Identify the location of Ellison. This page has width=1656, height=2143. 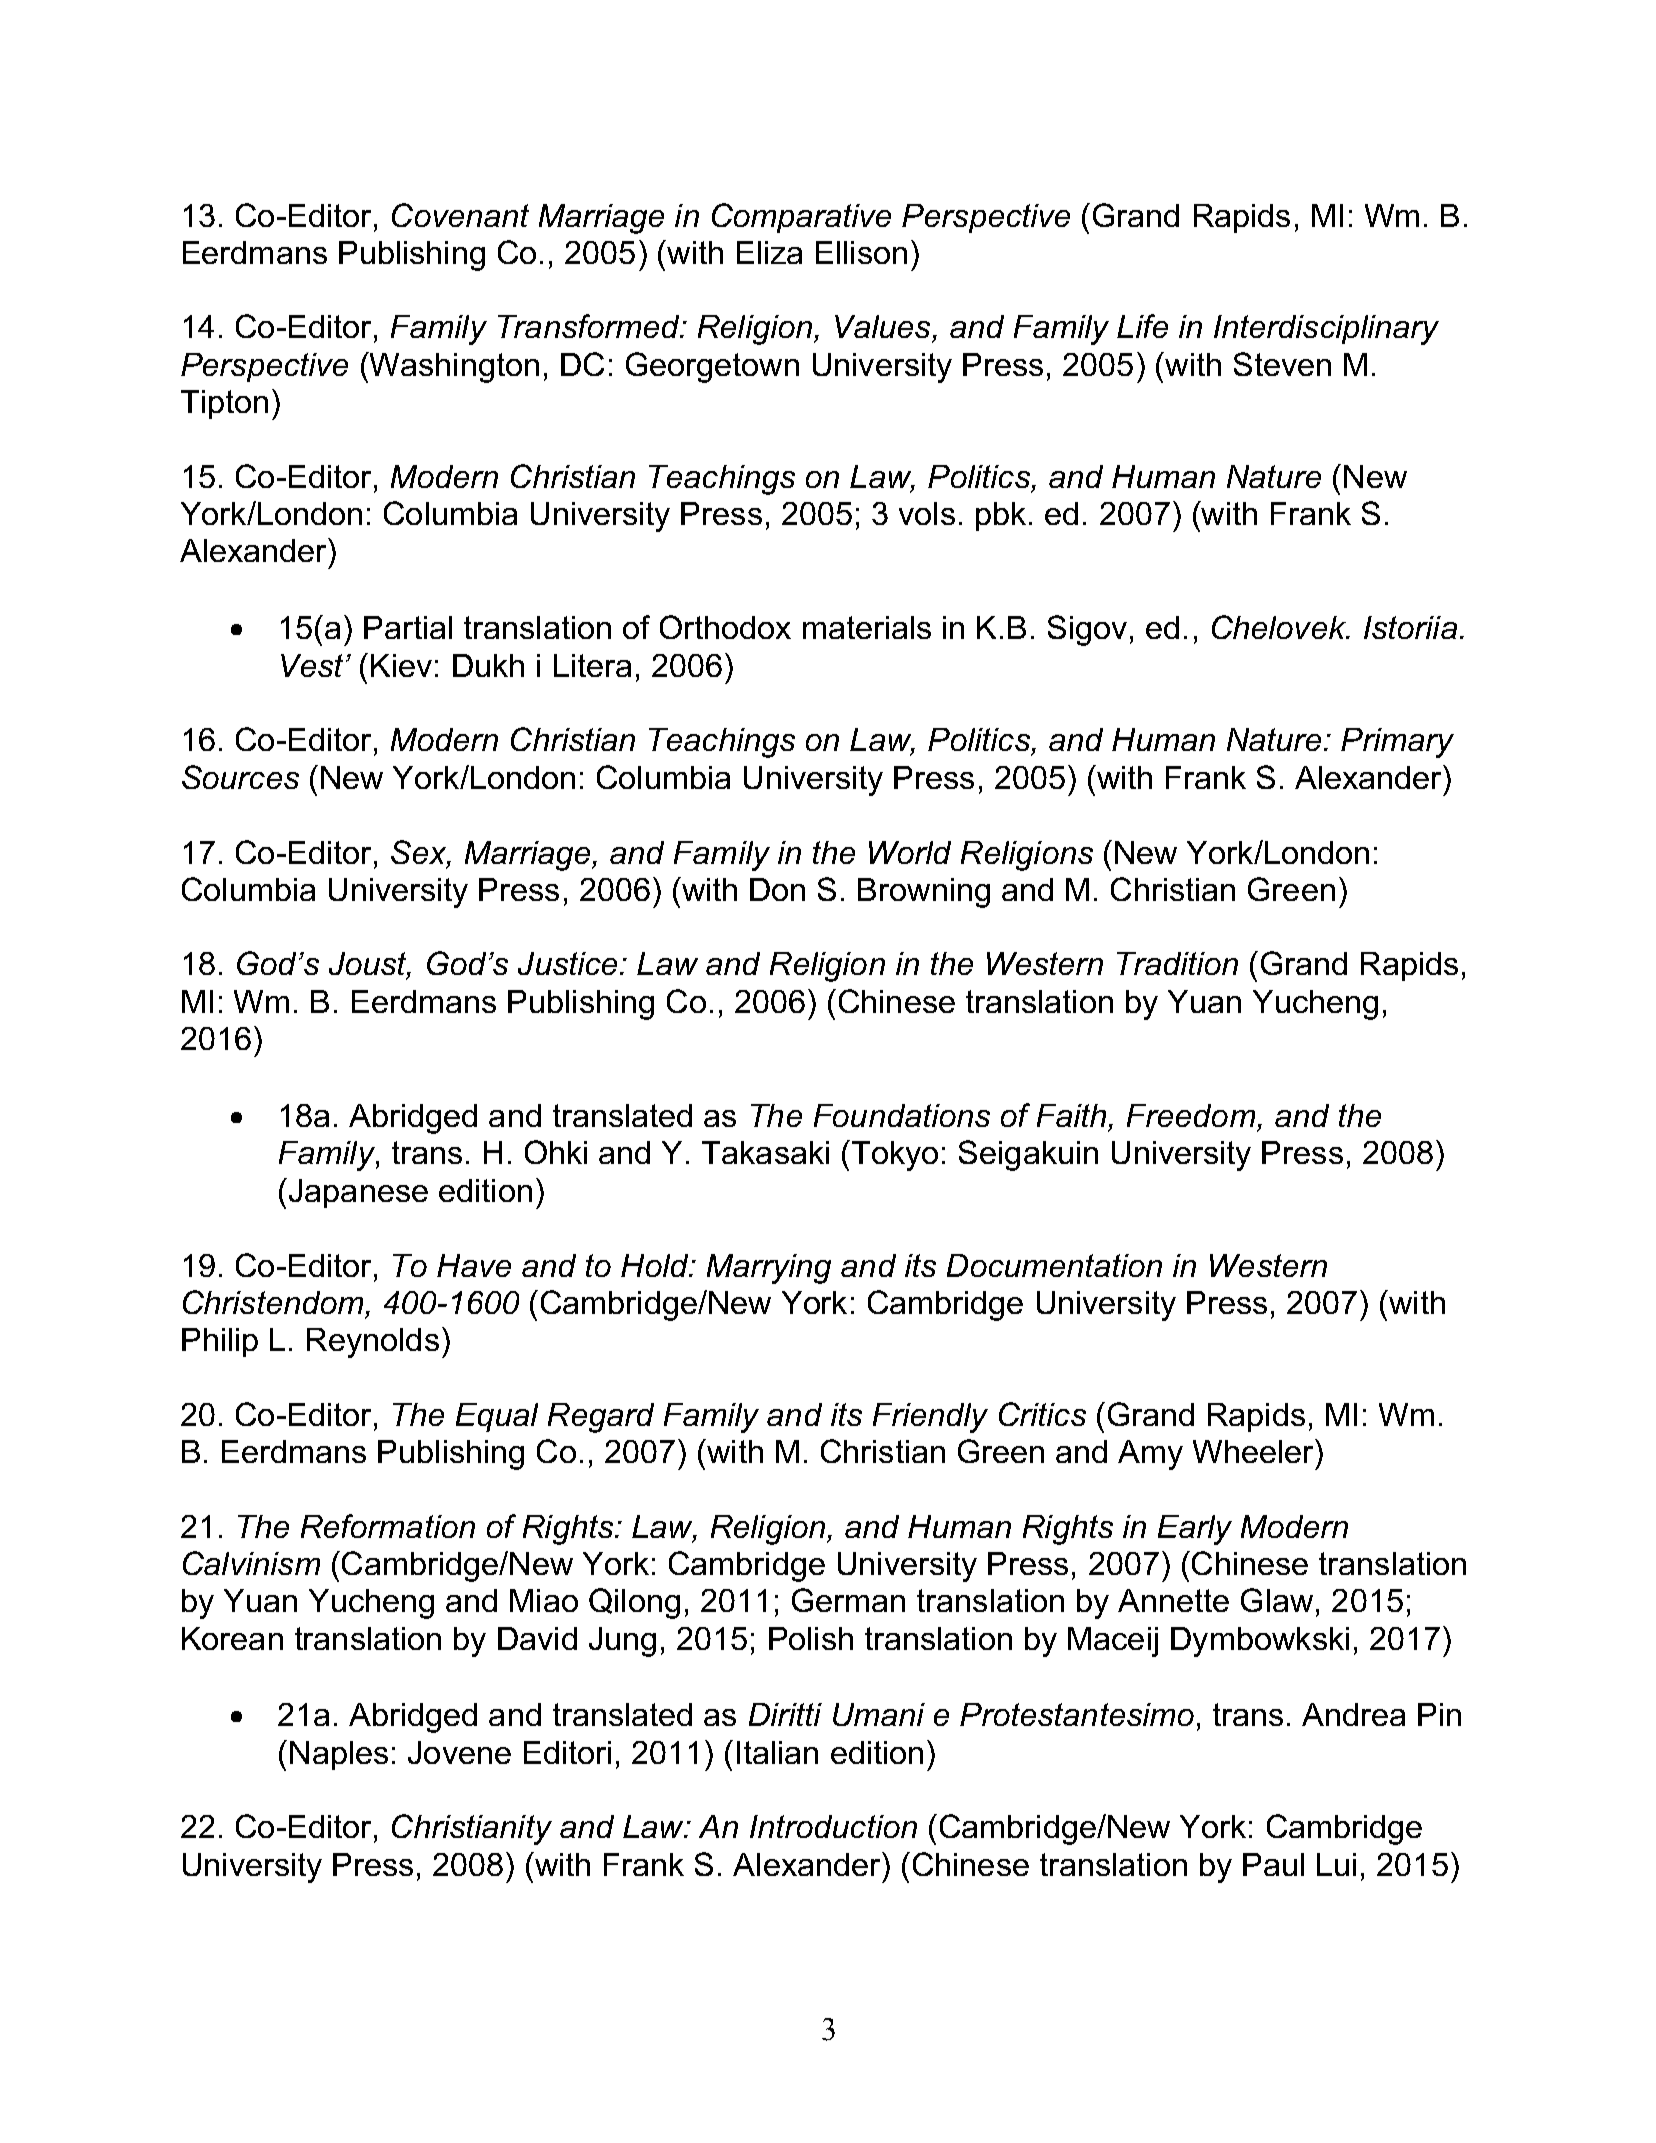
(861, 252).
